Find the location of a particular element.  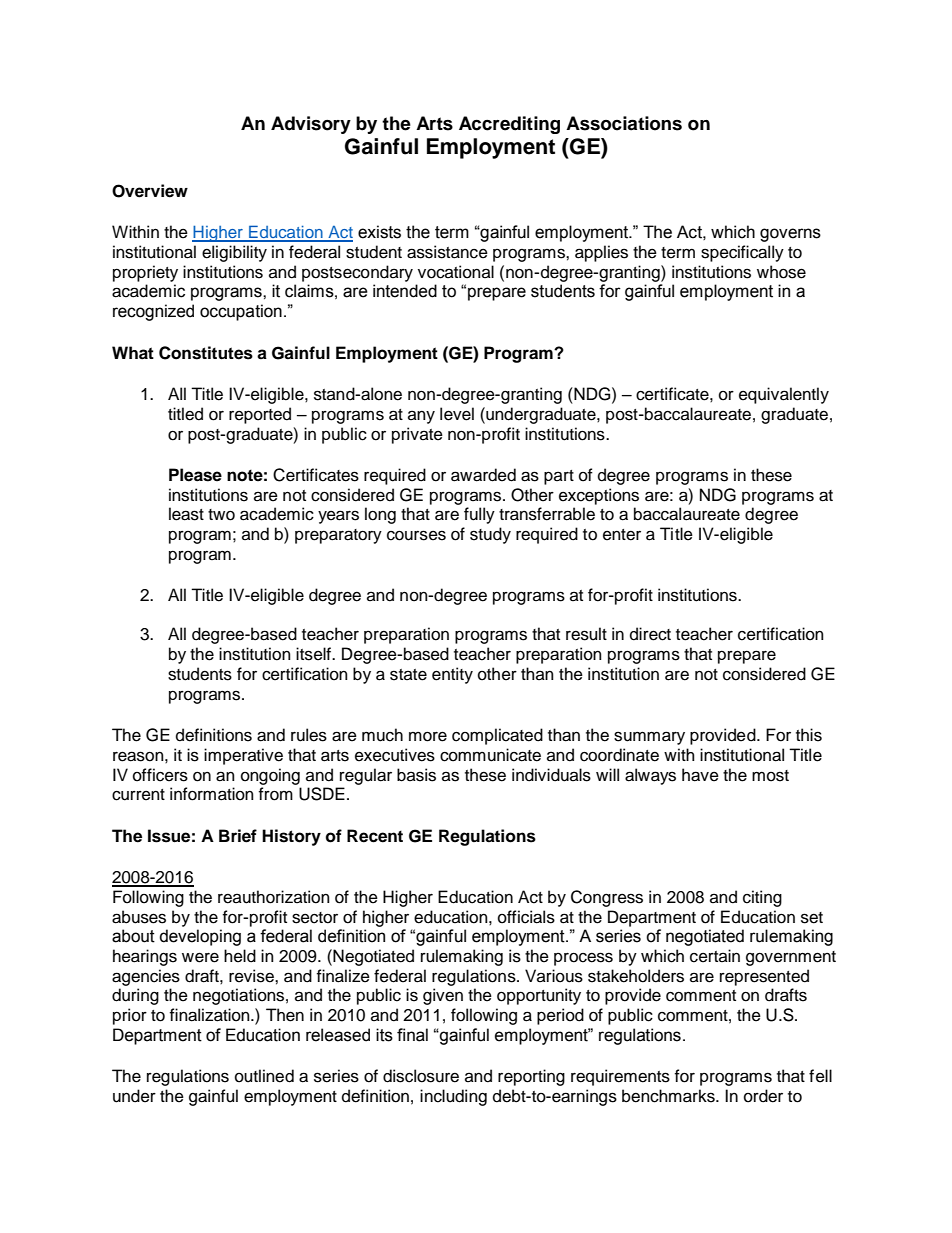

direct is located at coordinates (650, 634).
